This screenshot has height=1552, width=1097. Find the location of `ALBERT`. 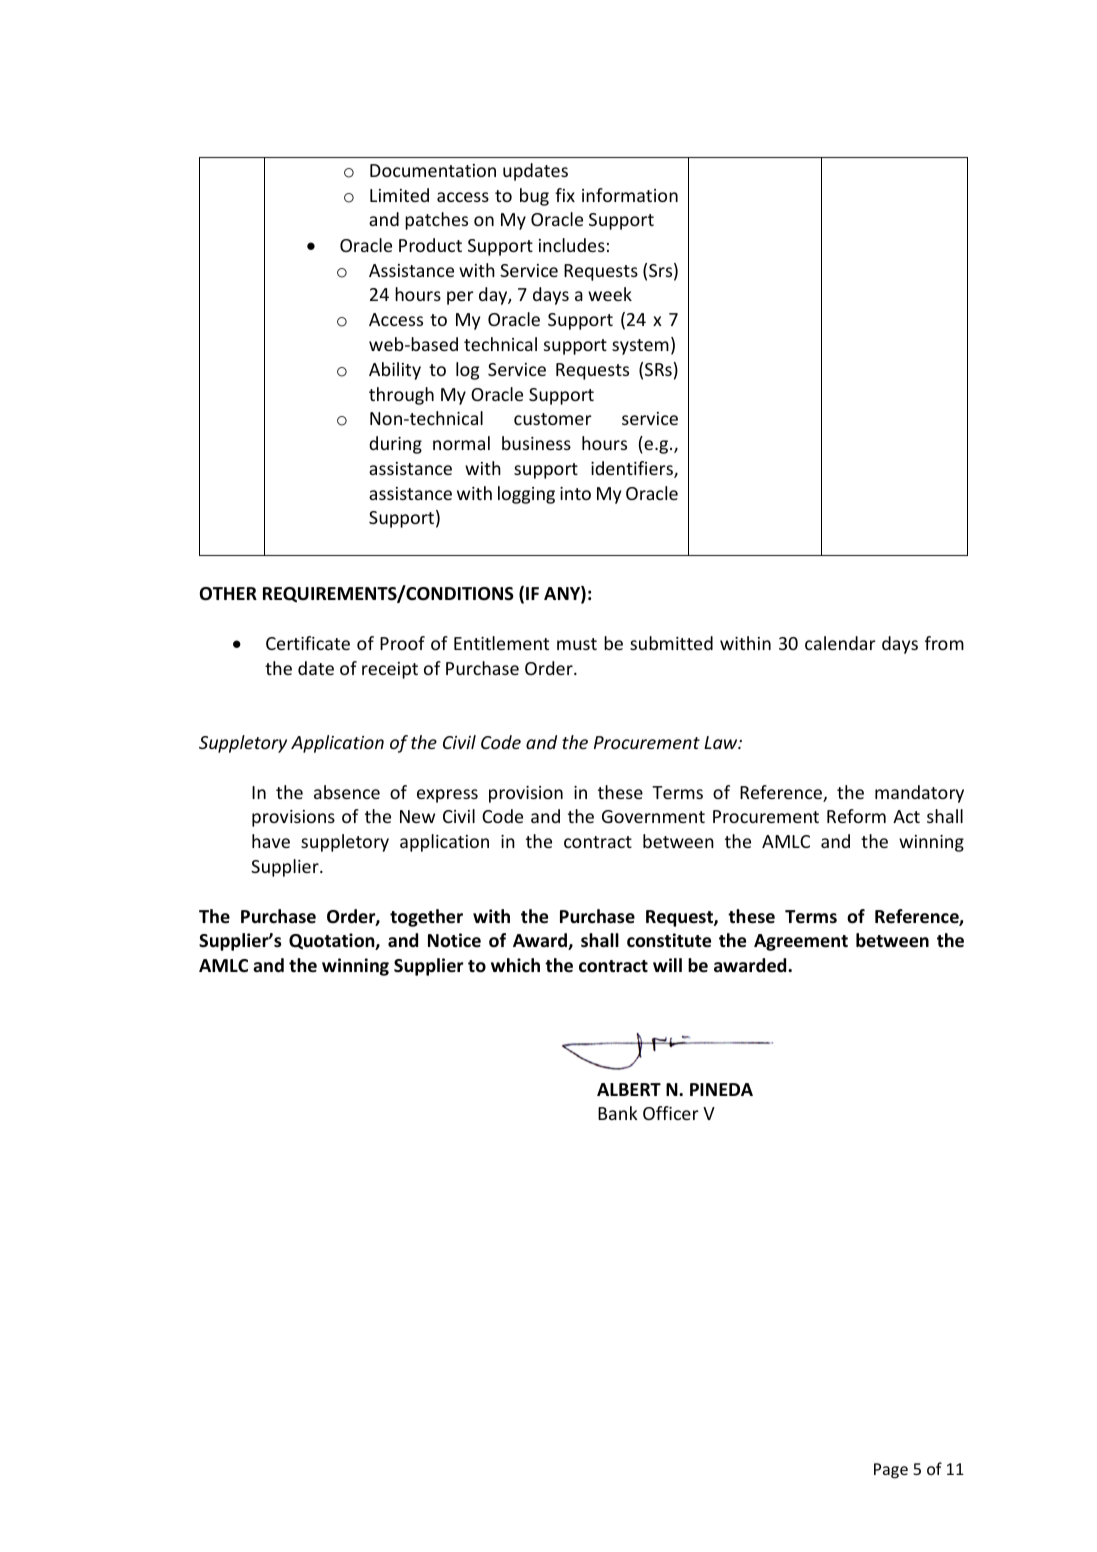

ALBERT is located at coordinates (629, 1089).
